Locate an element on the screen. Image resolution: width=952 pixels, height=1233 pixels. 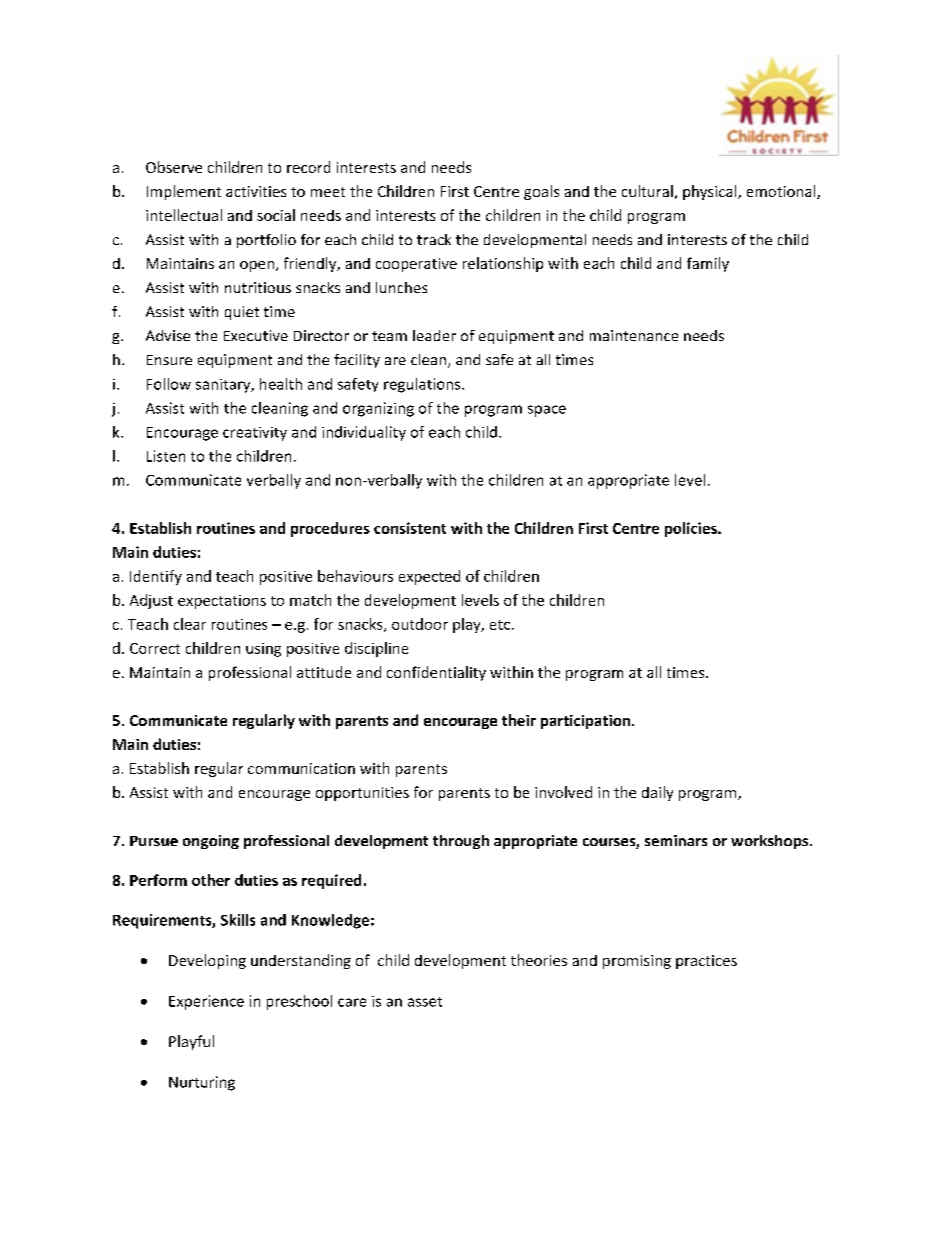
Nurturing is located at coordinates (202, 1083).
